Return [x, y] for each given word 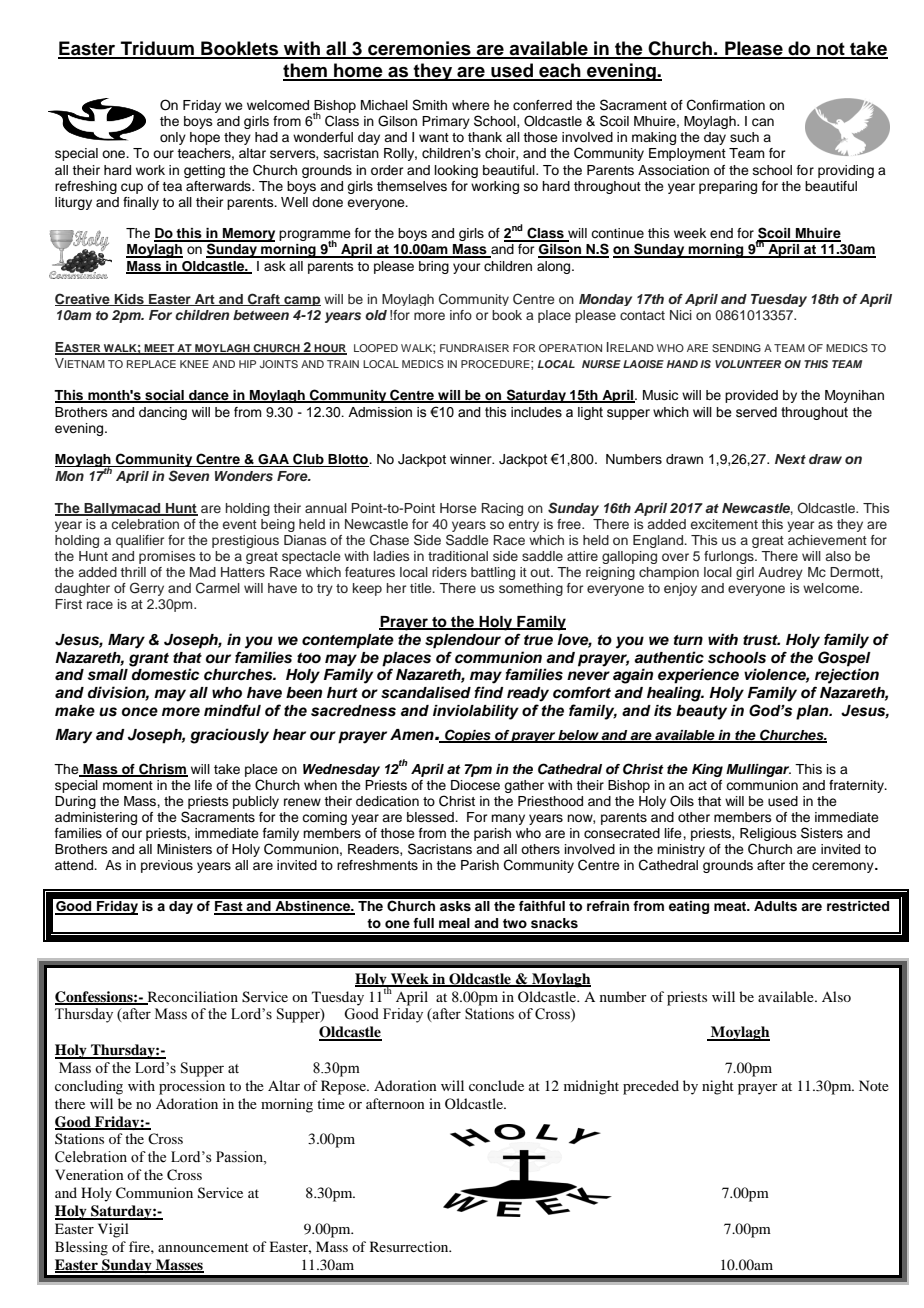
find [489, 692]
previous [167, 866]
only [173, 138]
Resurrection [410, 1246]
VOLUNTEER [748, 364]
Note [874, 1085]
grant [149, 660]
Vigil [113, 1230]
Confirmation [726, 105]
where [471, 105]
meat [731, 906]
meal [454, 923]
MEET [159, 349]
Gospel [844, 659]
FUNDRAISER [474, 348]
